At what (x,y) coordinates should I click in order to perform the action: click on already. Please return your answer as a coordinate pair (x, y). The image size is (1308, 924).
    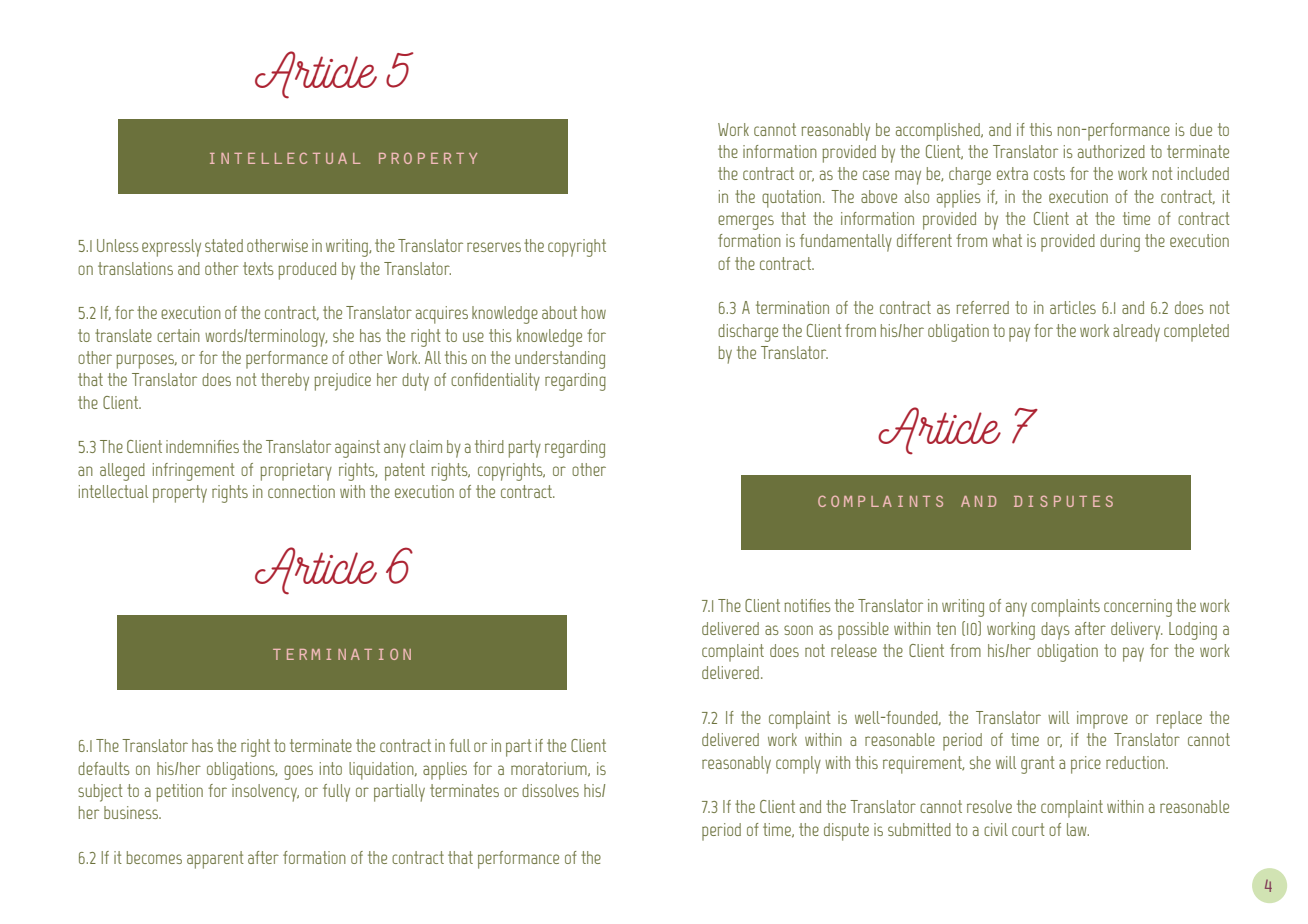
    Looking at the image, I should click on (1136, 333).
